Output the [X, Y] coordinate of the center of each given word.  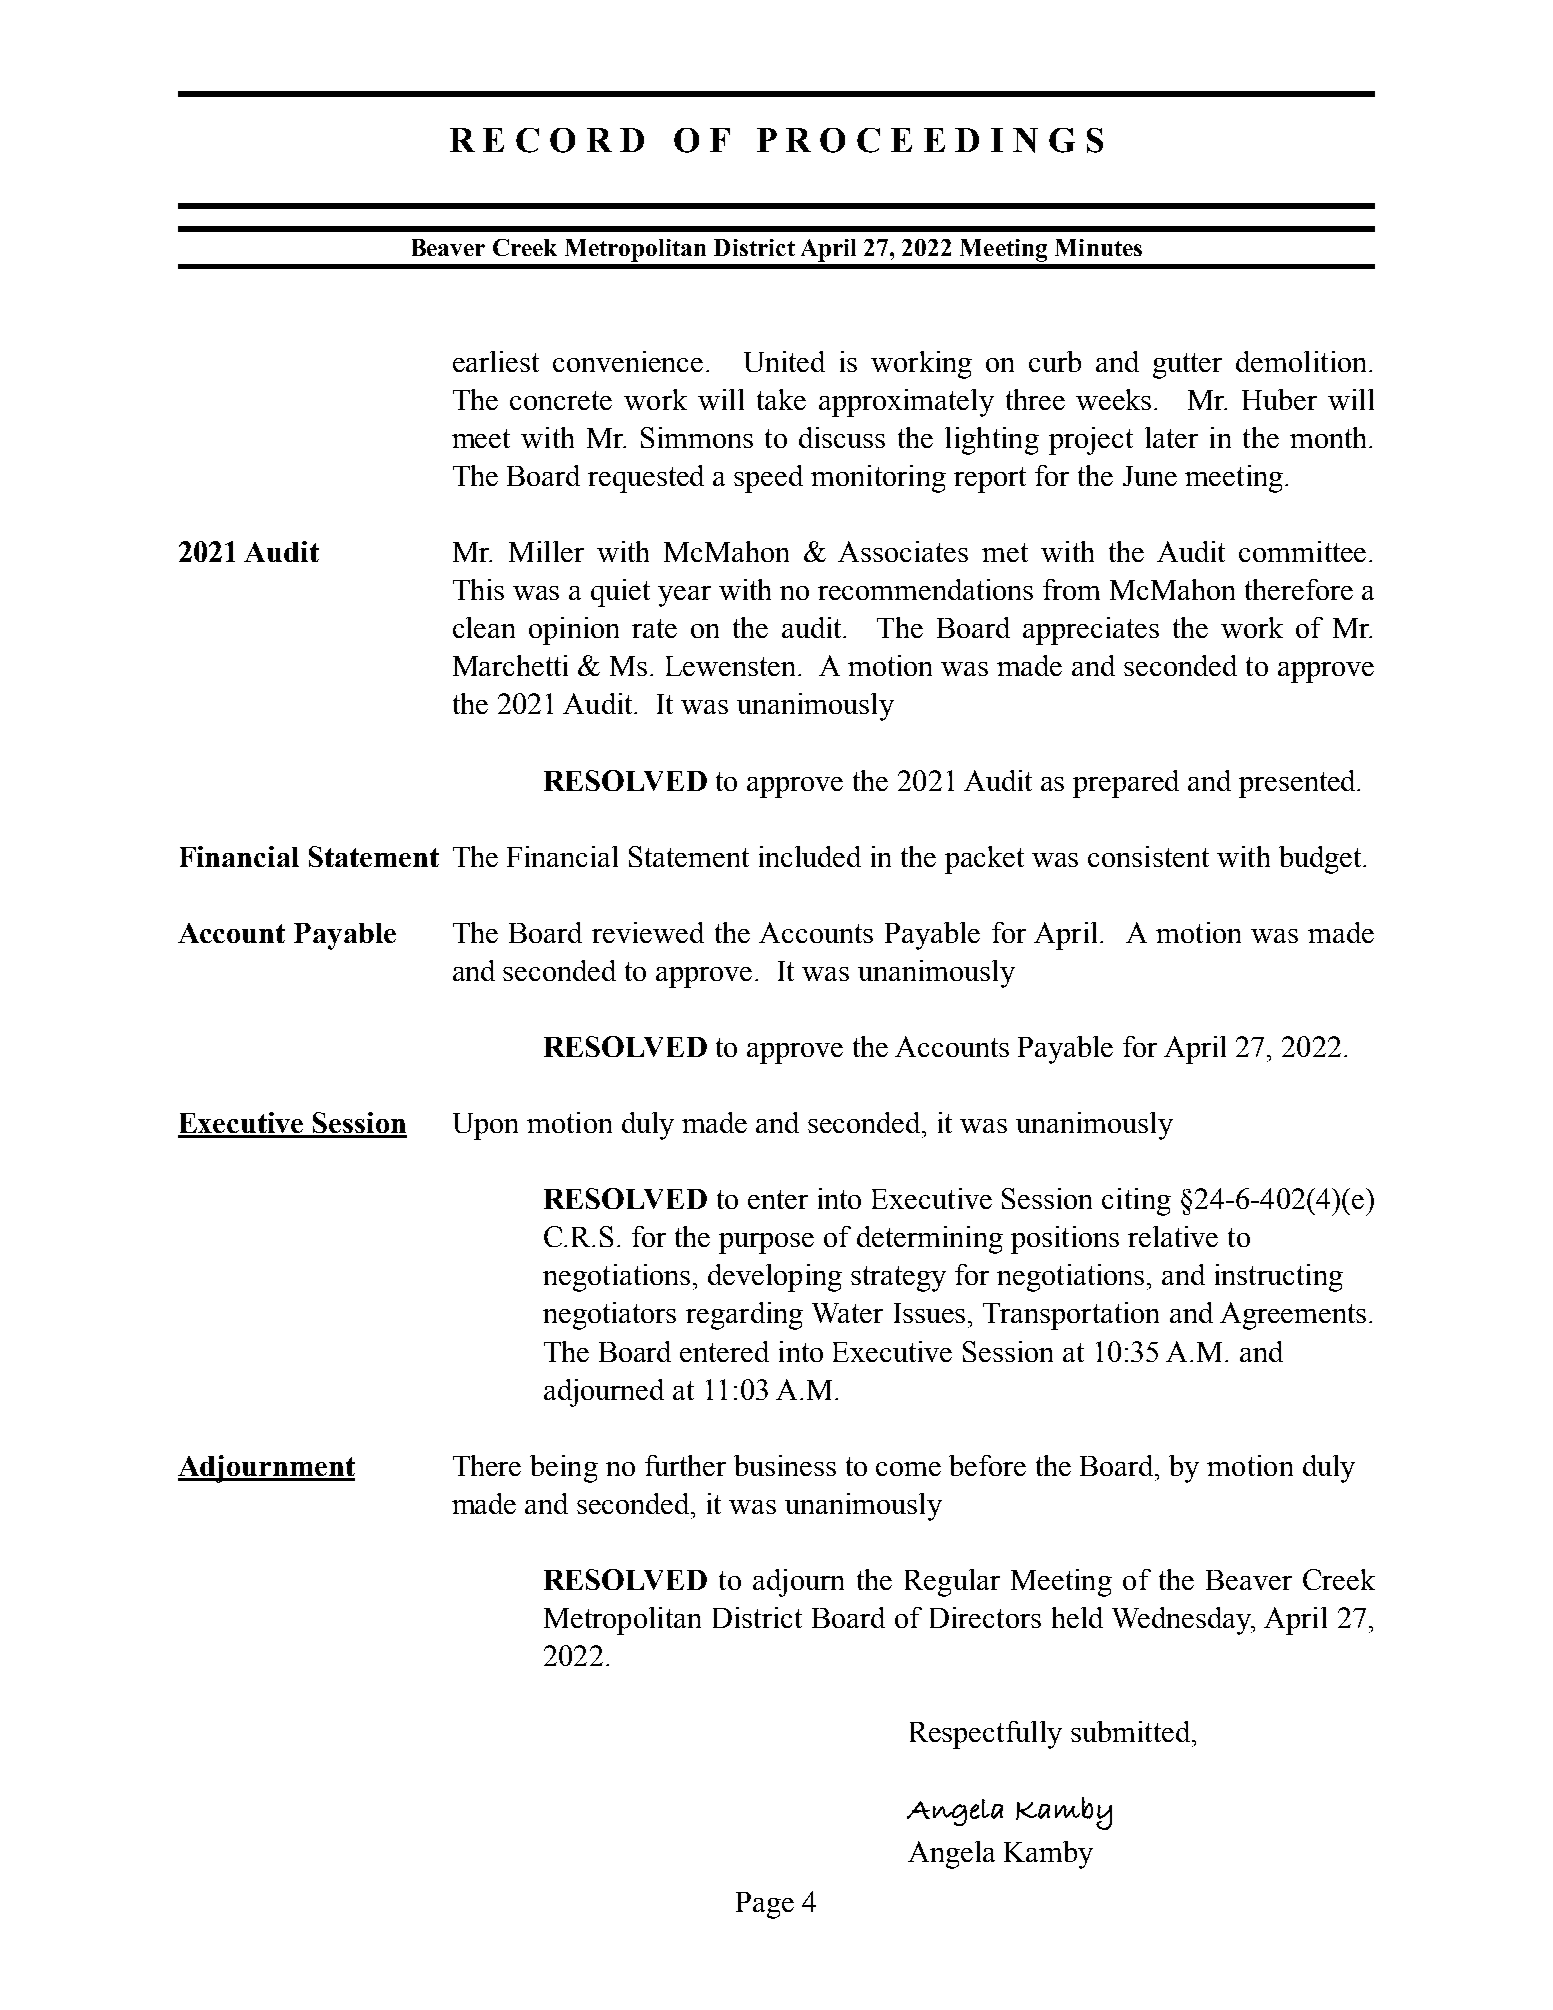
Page [765, 1905]
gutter [1187, 366]
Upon [485, 1126]
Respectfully [986, 1735]
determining [930, 1240]
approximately [906, 403]
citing [1136, 1202]
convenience [628, 361]
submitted [1132, 1731]
